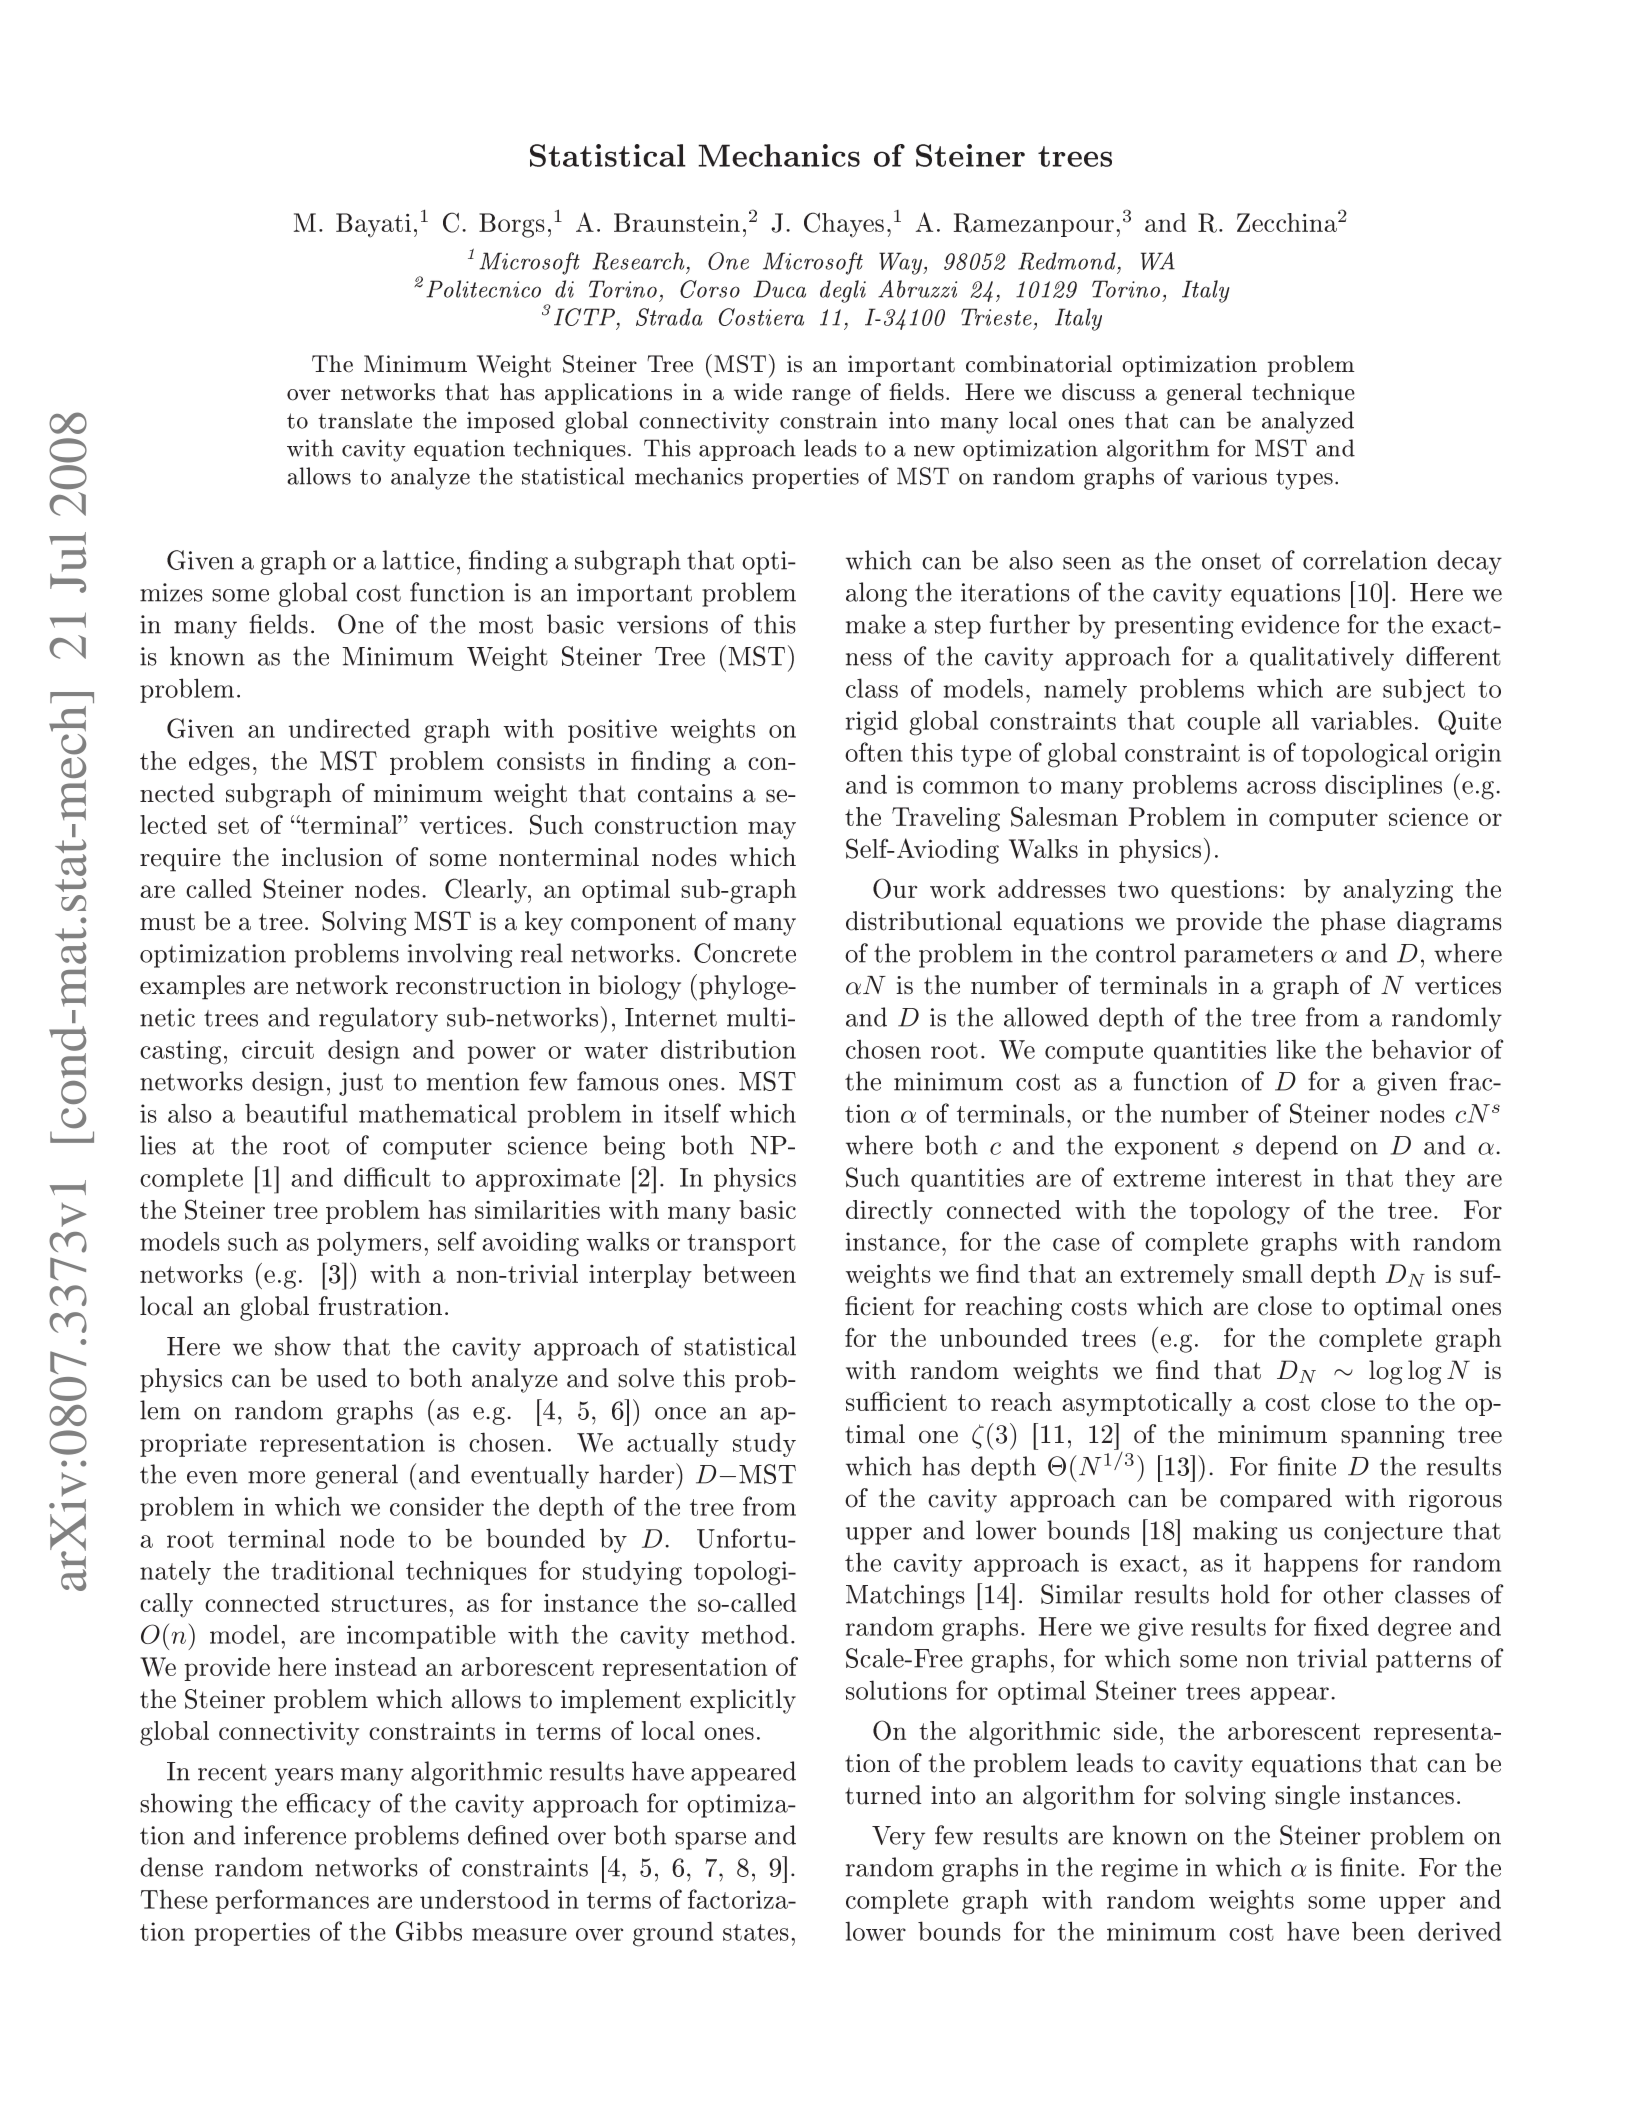 This screenshot has height=2124, width=1641. I want to click on uss, so click(1118, 395).
